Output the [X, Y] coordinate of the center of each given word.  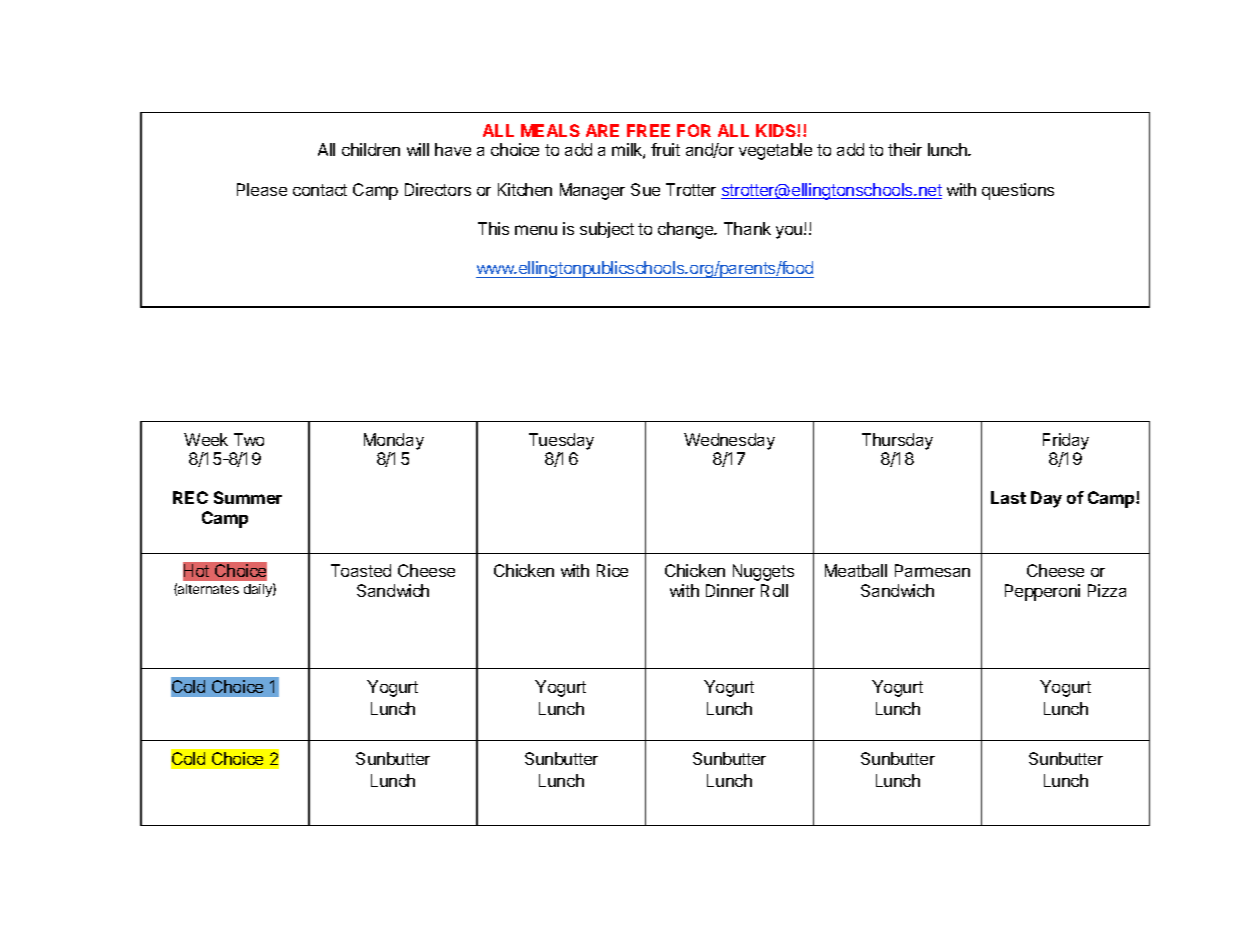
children [371, 149]
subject [607, 230]
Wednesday [729, 441]
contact [320, 190]
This [493, 228]
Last [1008, 497]
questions [1018, 191]
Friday [1066, 441]
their [905, 149]
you [790, 232]
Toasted [361, 570]
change [687, 230]
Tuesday [561, 441]
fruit [665, 149]
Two [249, 439]
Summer [248, 497]
